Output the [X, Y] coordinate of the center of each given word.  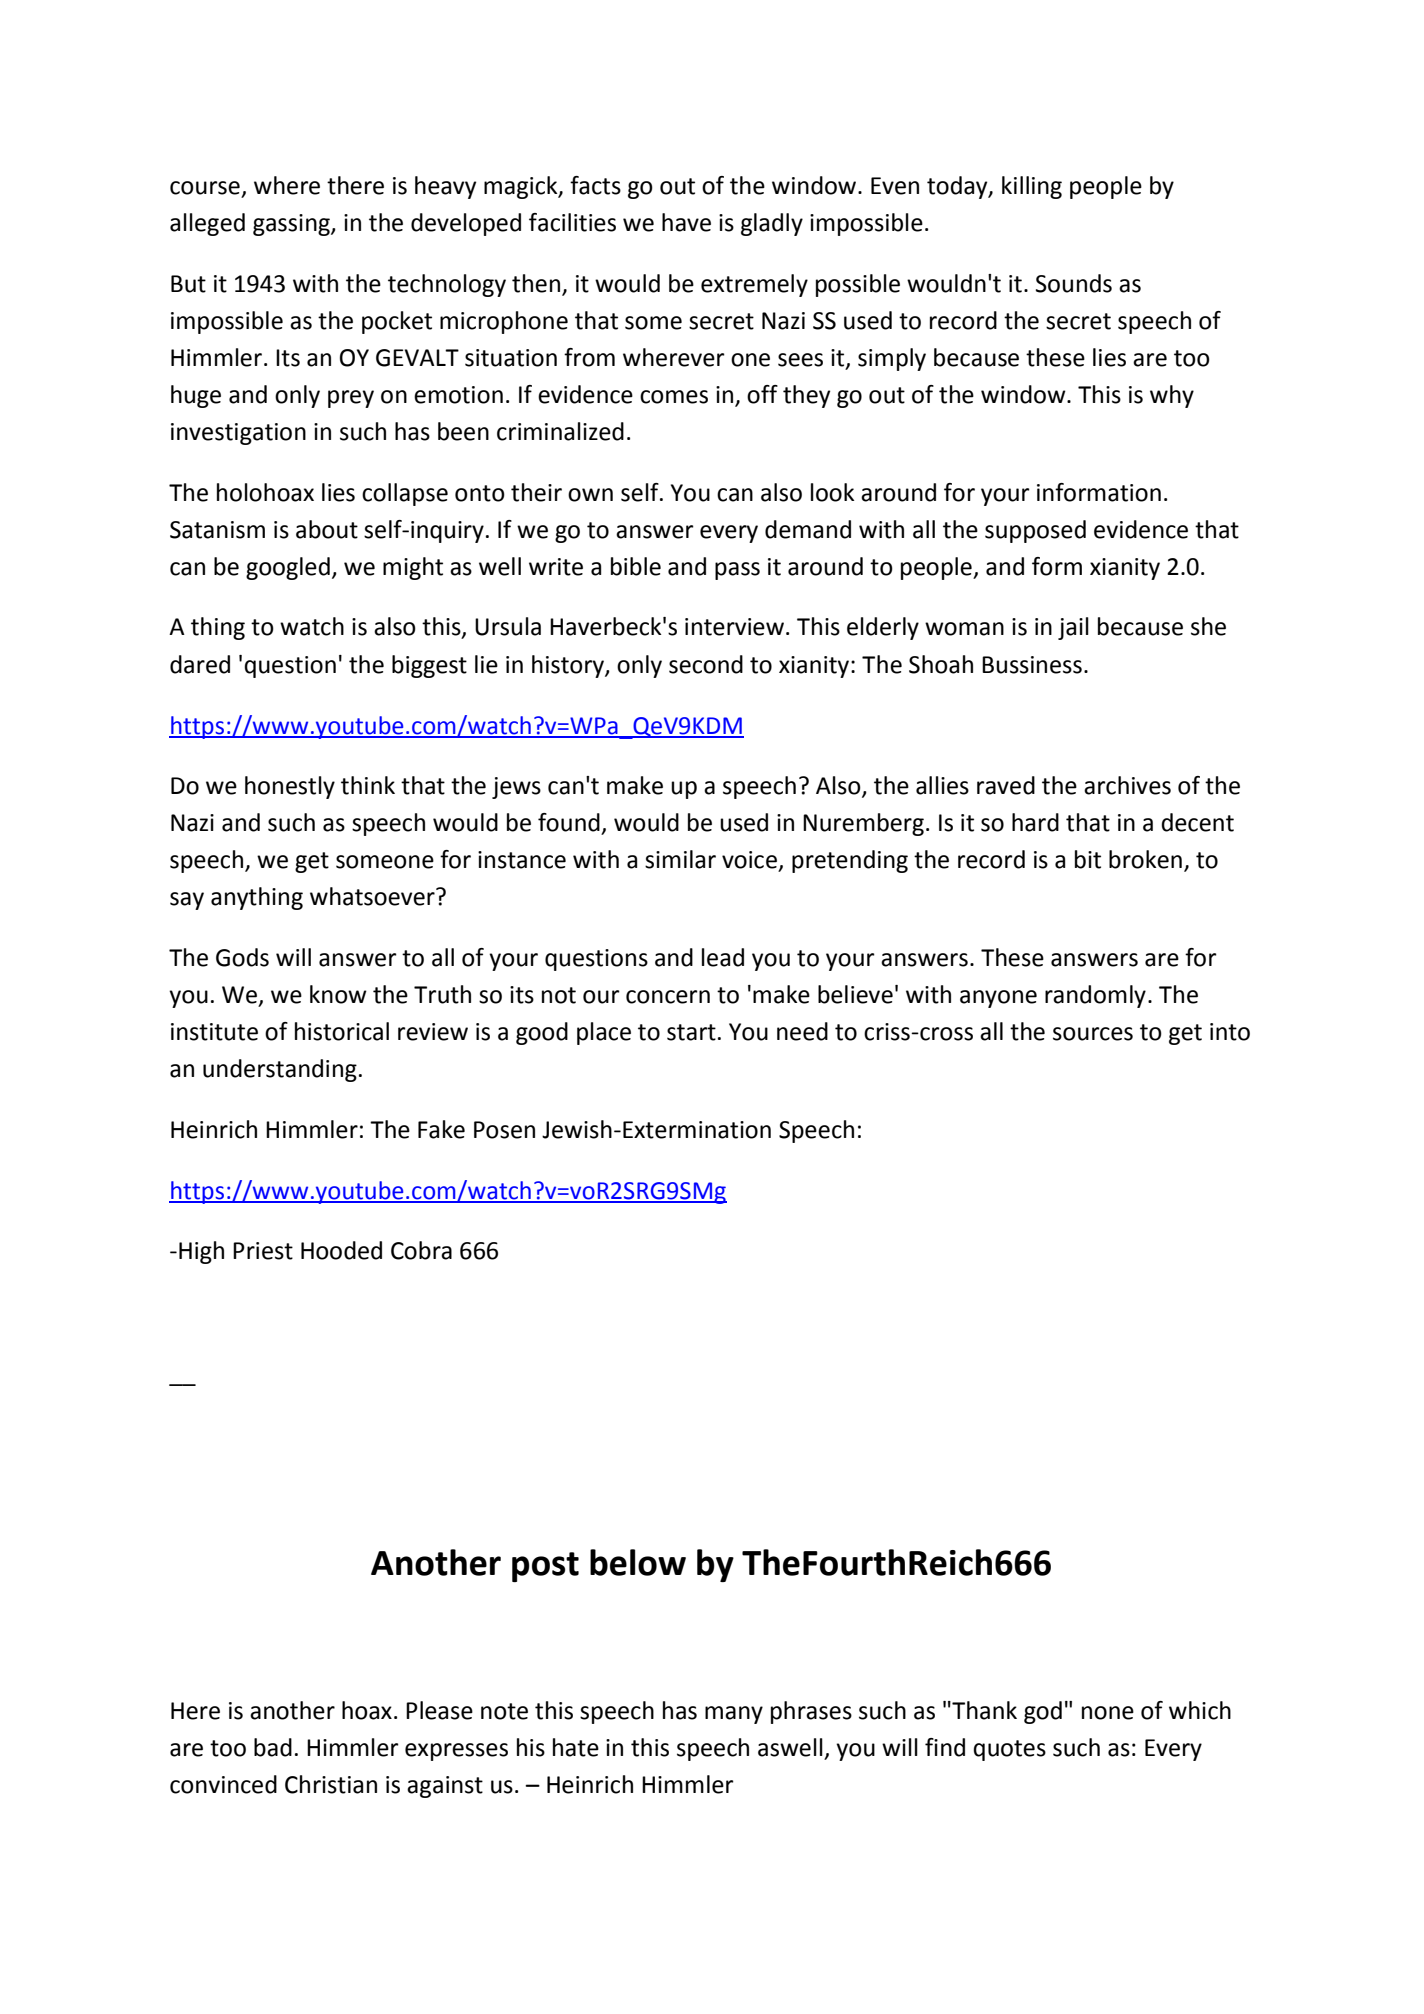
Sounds [1074, 283]
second [706, 664]
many [734, 1715]
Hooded [341, 1250]
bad [273, 1747]
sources [1093, 1034]
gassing [292, 225]
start [691, 1032]
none [1108, 1713]
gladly [772, 224]
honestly [290, 787]
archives [1127, 785]
